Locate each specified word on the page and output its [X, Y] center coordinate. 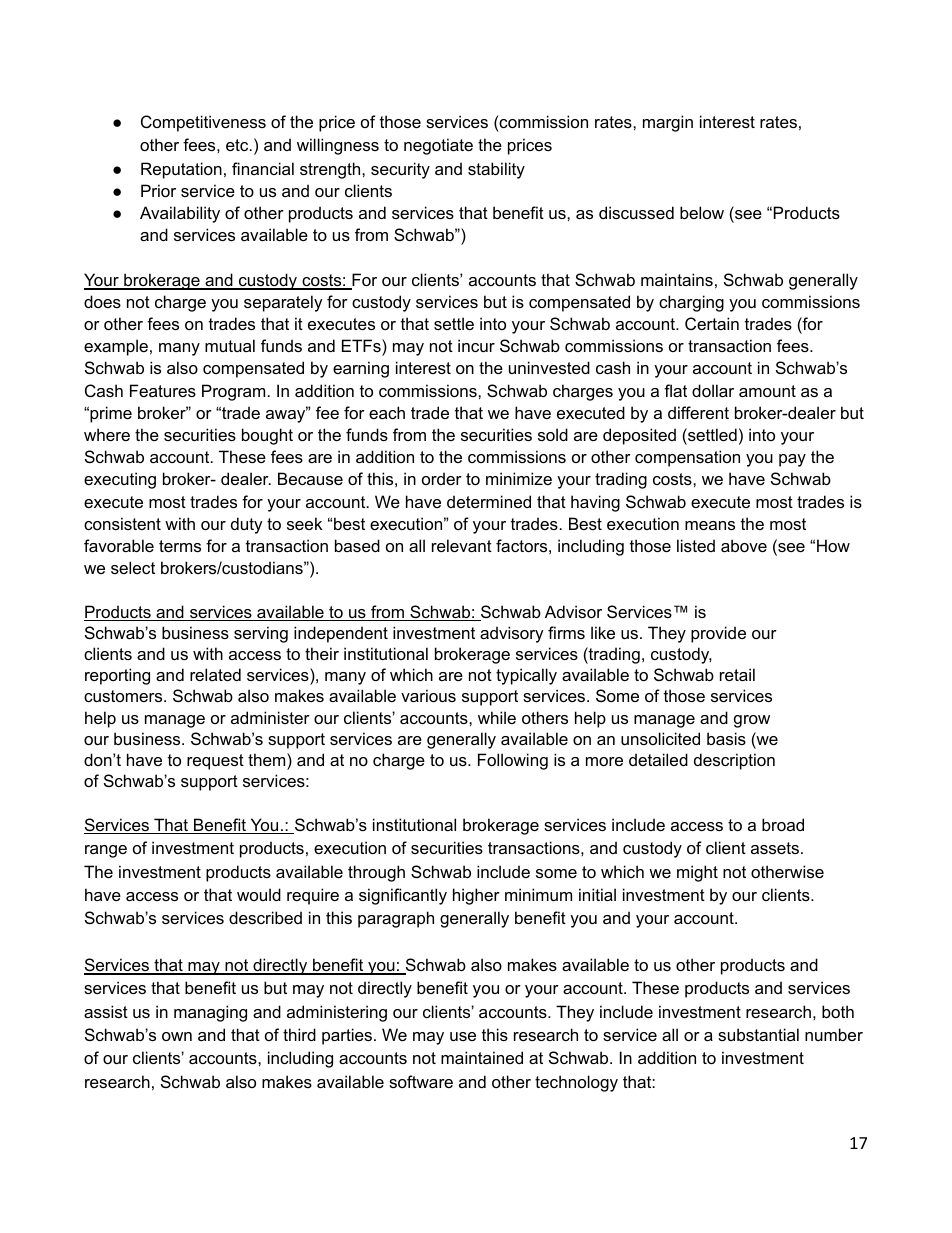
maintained [482, 1057]
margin [668, 123]
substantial [758, 1034]
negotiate [438, 146]
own [177, 1036]
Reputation [181, 170]
